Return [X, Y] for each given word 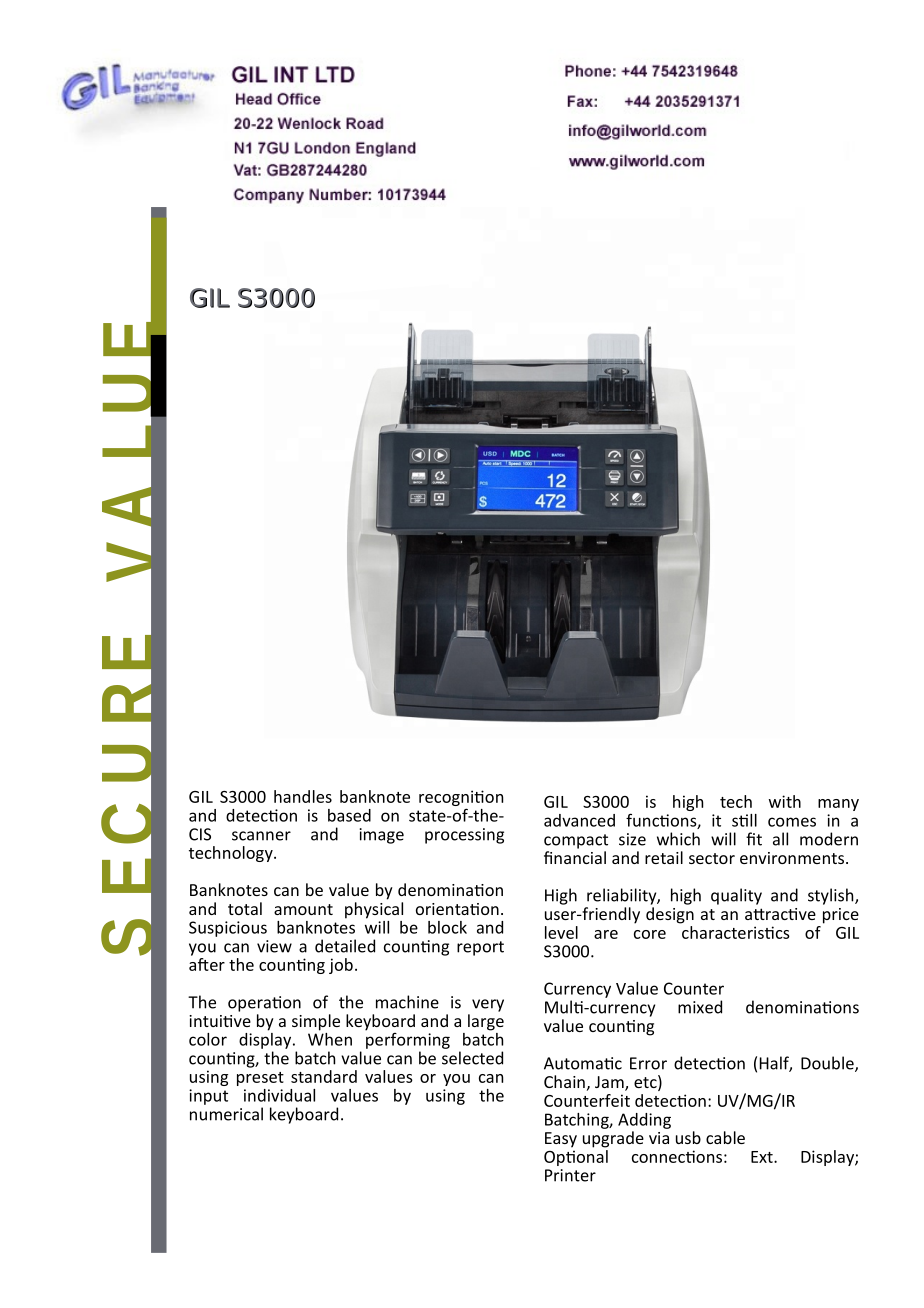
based [349, 815]
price [841, 916]
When [330, 1038]
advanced [579, 820]
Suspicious [228, 929]
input [208, 1097]
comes [792, 822]
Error [648, 1063]
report [480, 948]
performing [408, 1039]
